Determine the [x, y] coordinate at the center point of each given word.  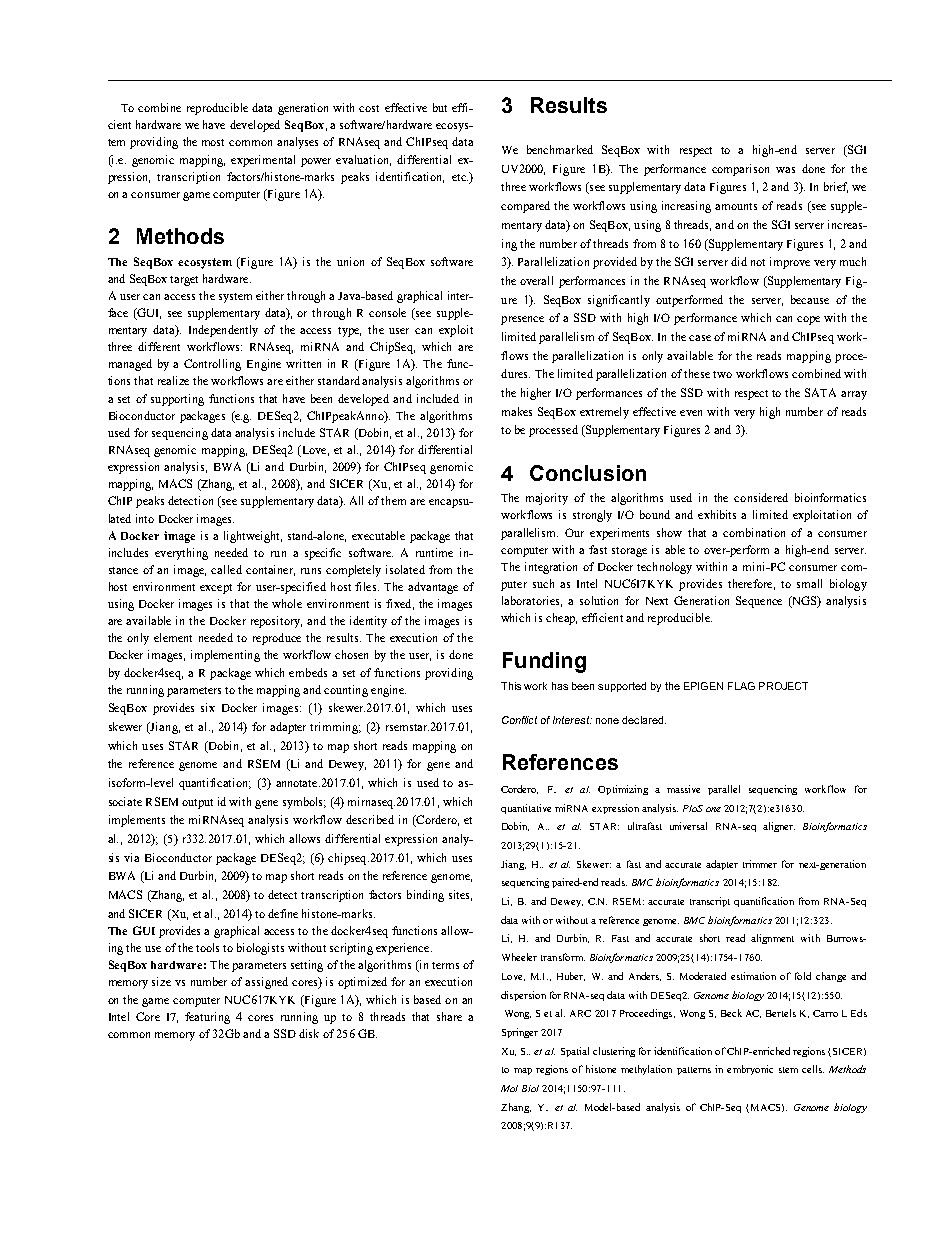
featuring [207, 1018]
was [785, 170]
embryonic [750, 1070]
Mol [509, 1088]
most [213, 142]
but [440, 107]
